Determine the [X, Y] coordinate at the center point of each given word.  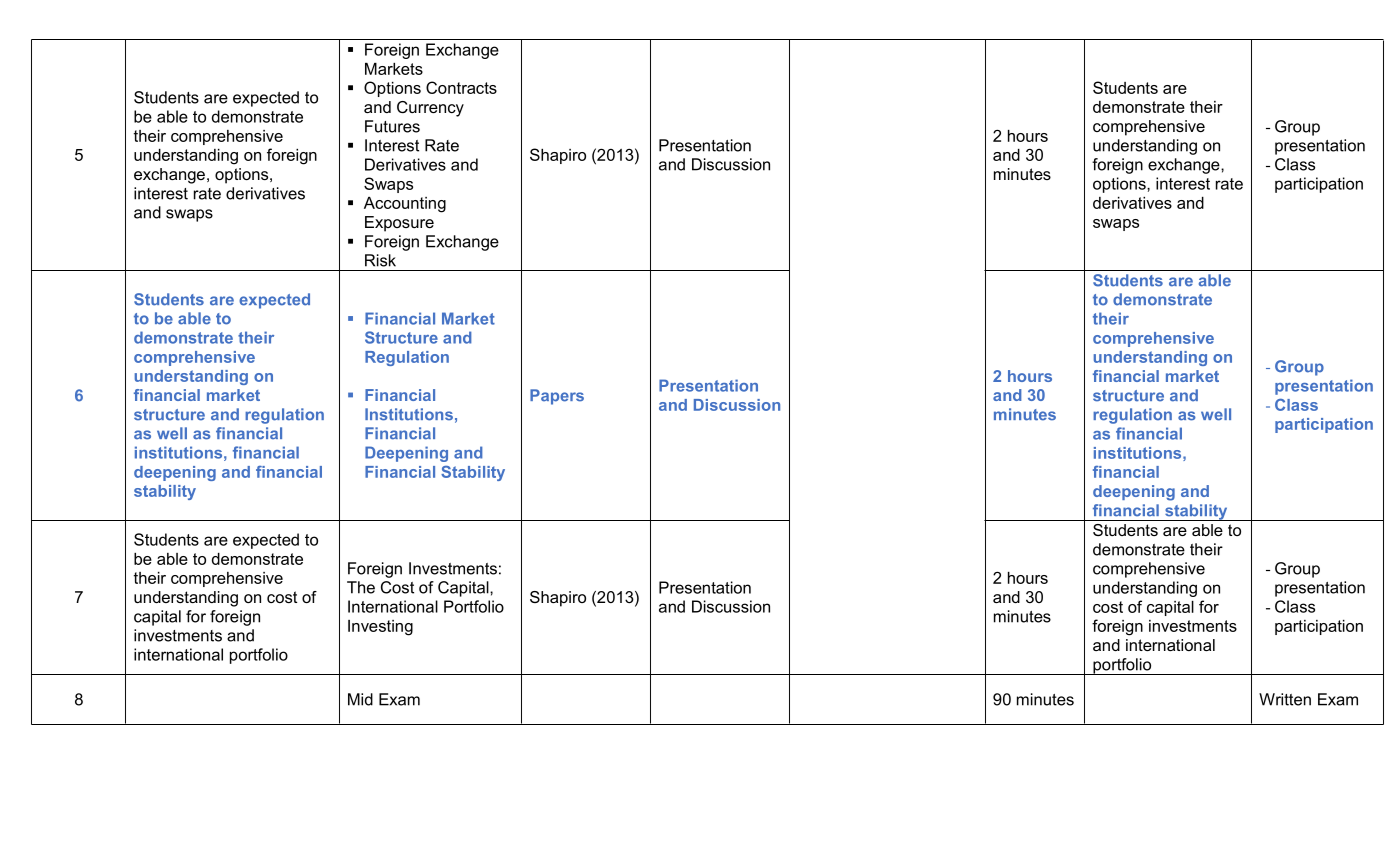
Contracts [461, 87]
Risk [380, 260]
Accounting [405, 205]
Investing [380, 628]
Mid [360, 699]
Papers [557, 397]
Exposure [399, 224]
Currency [430, 109]
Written [1285, 699]
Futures [392, 126]
